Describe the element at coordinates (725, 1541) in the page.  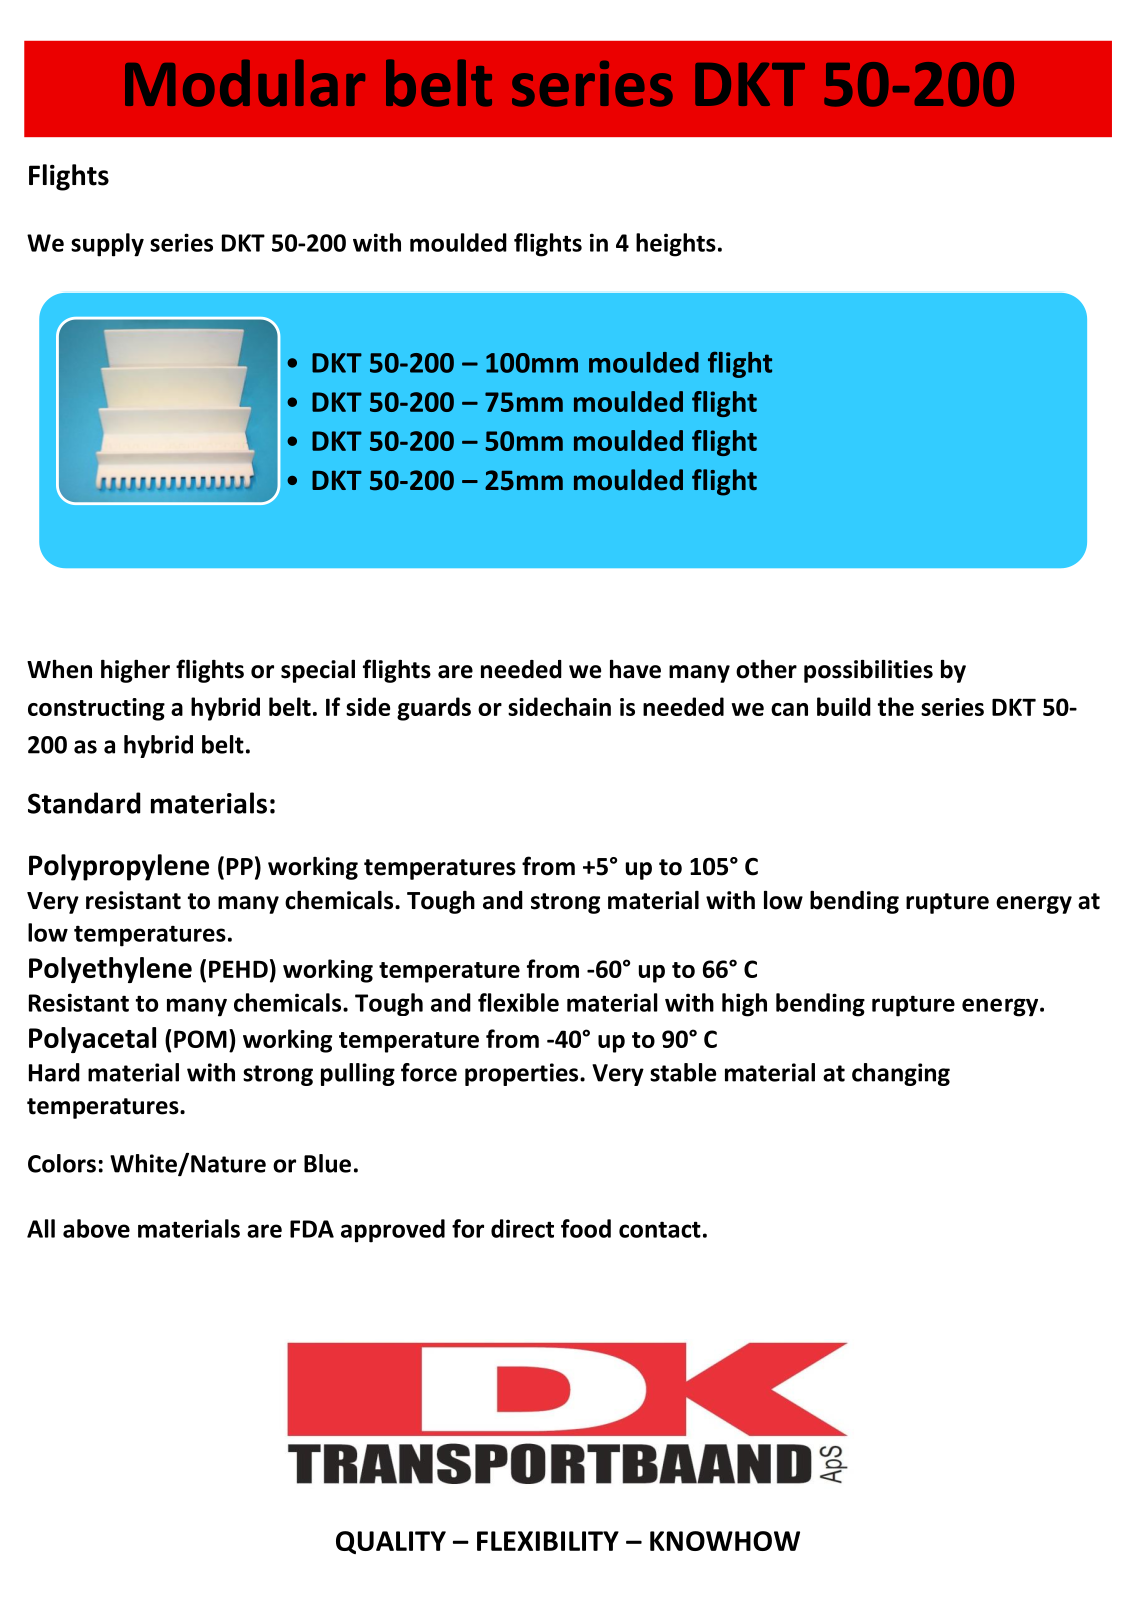
I see `KNOWHOW` at that location.
